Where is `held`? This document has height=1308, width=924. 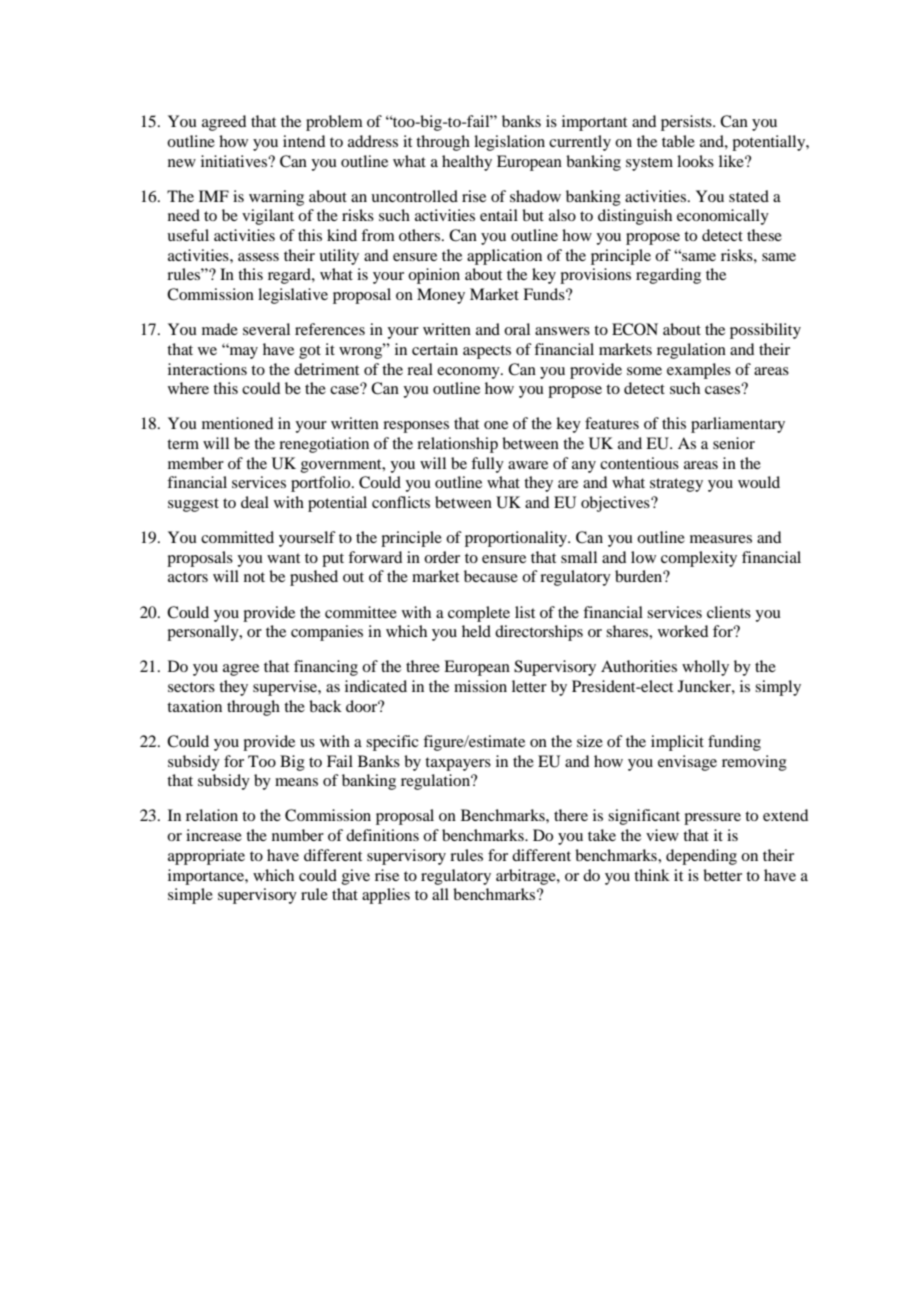
held is located at coordinates (476, 631).
